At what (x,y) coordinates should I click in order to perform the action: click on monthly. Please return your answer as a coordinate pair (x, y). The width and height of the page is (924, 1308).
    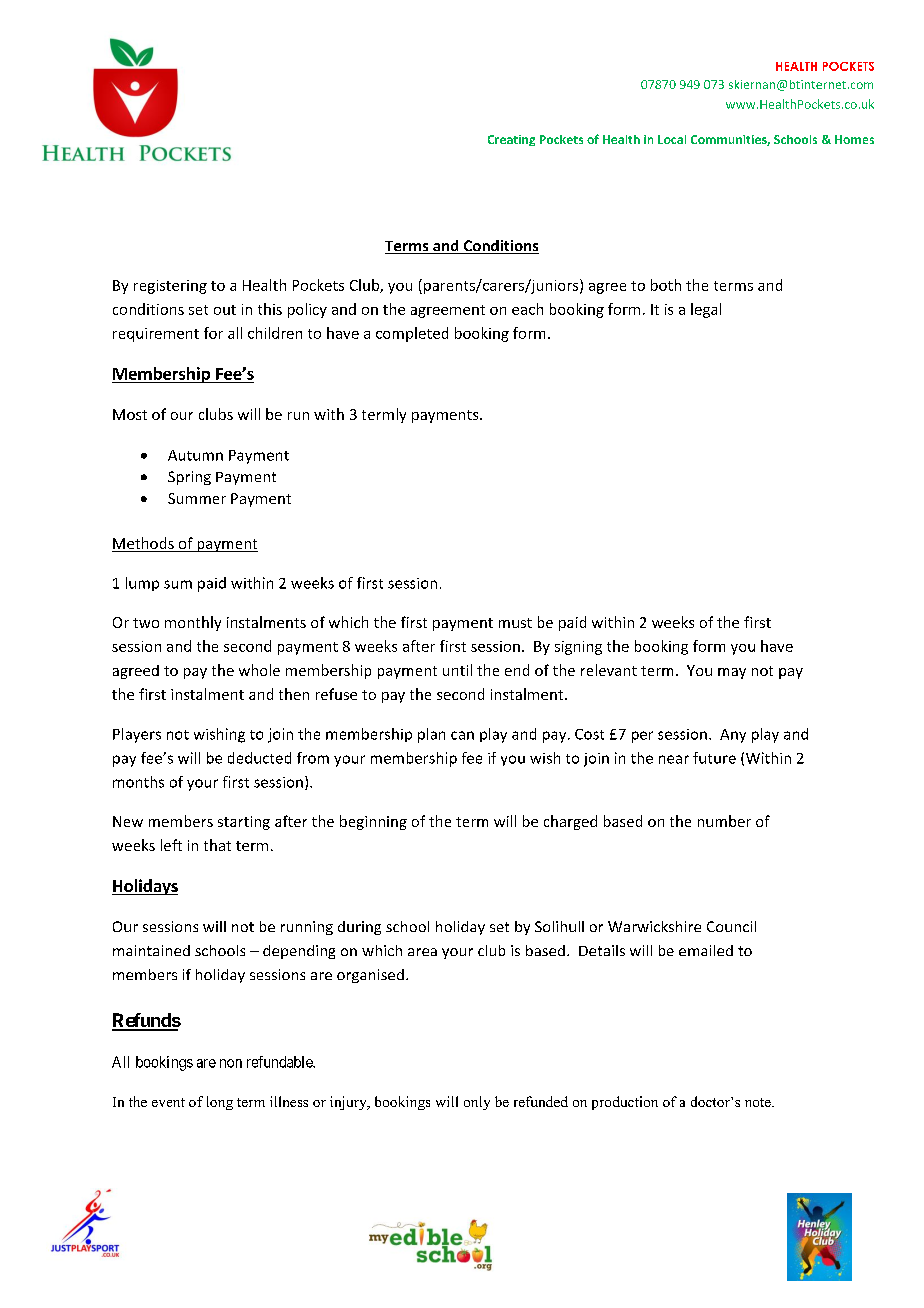
    Looking at the image, I should click on (193, 623).
